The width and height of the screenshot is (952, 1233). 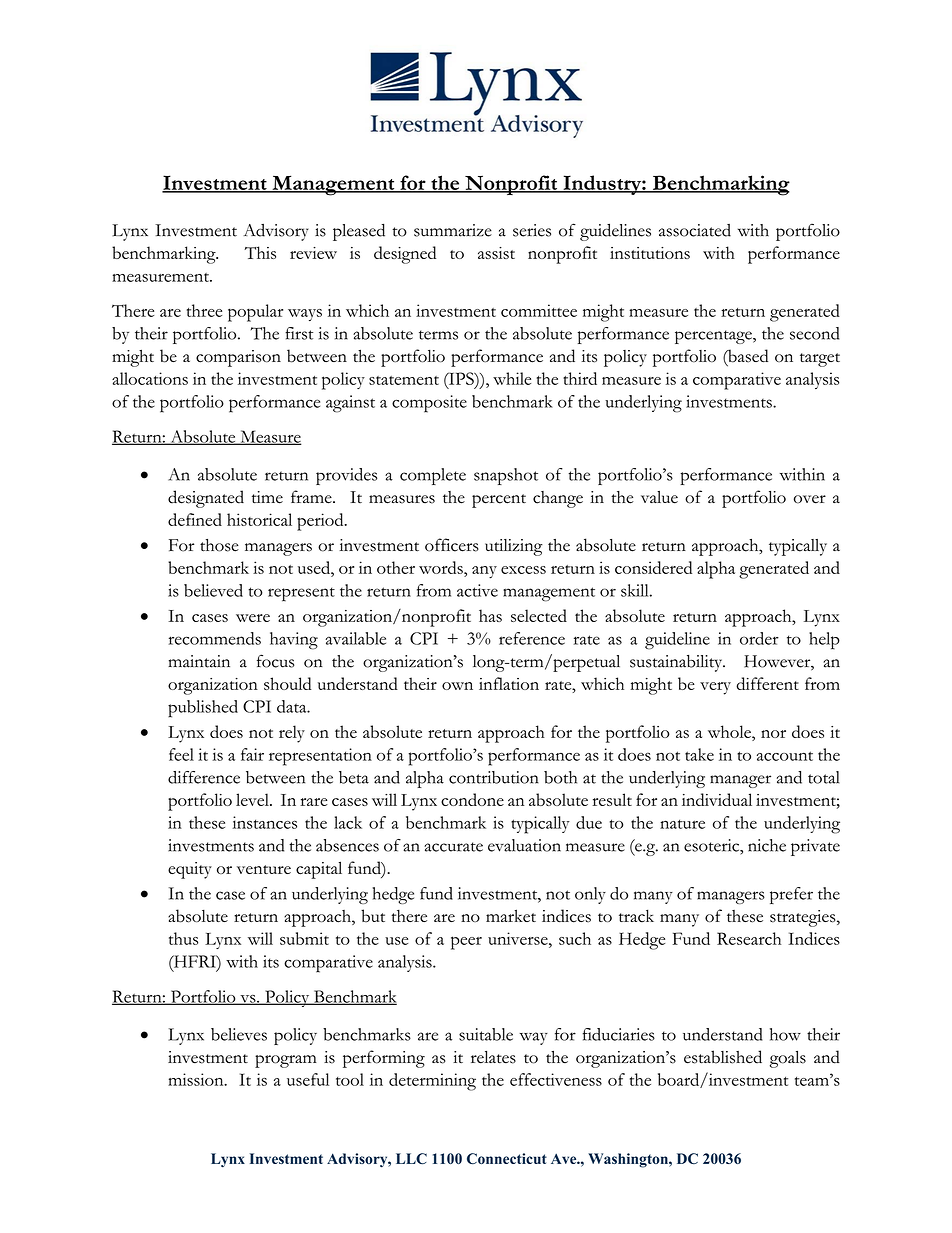 What do you see at coordinates (514, 547) in the screenshot?
I see `utilizing` at bounding box center [514, 547].
